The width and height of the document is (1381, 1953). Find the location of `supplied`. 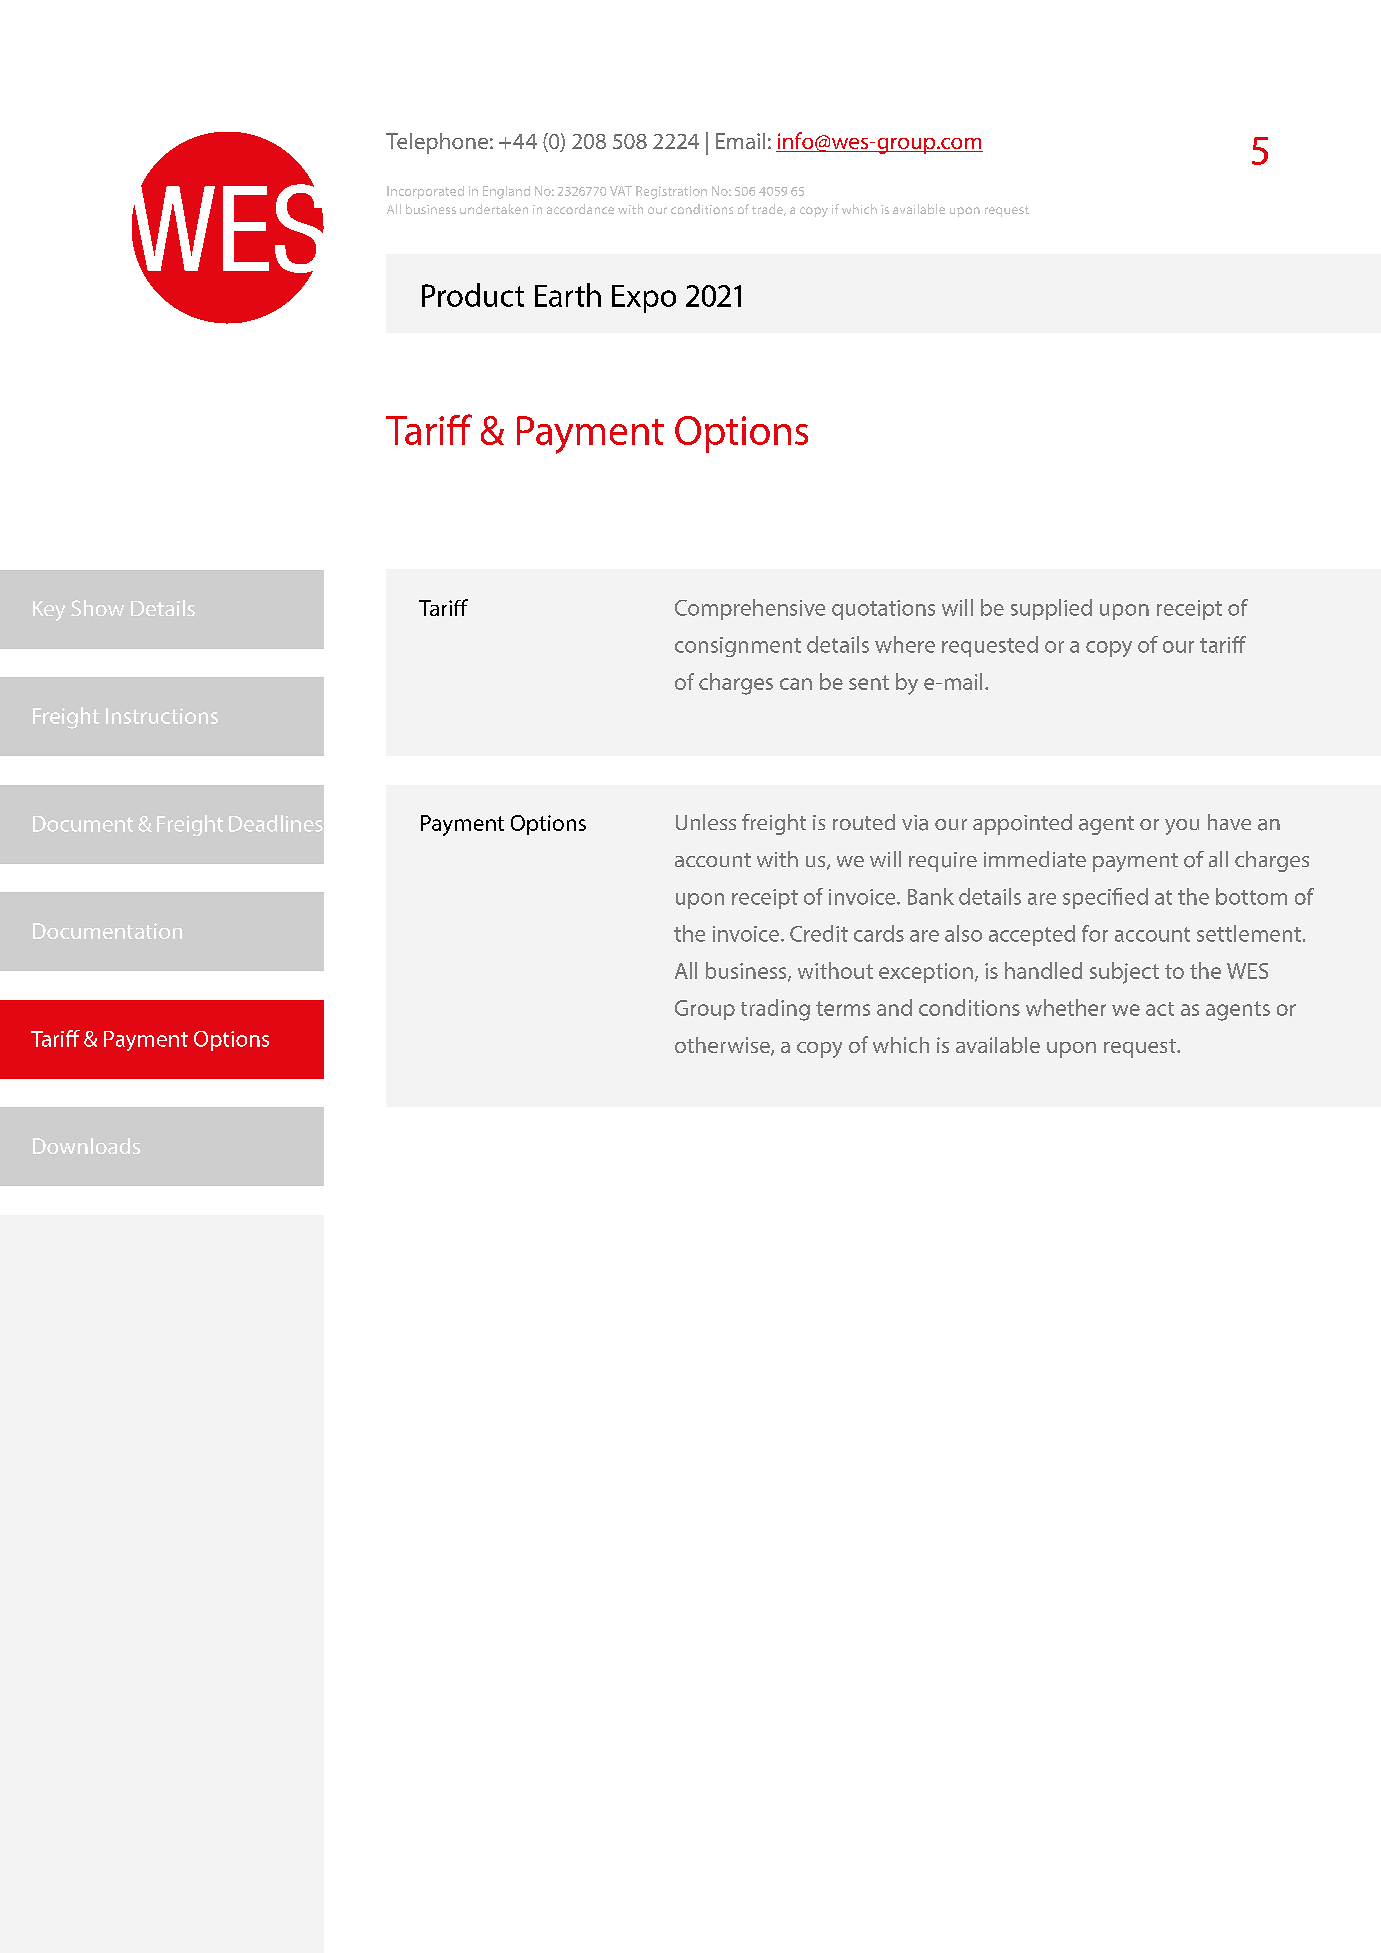

supplied is located at coordinates (1051, 609).
